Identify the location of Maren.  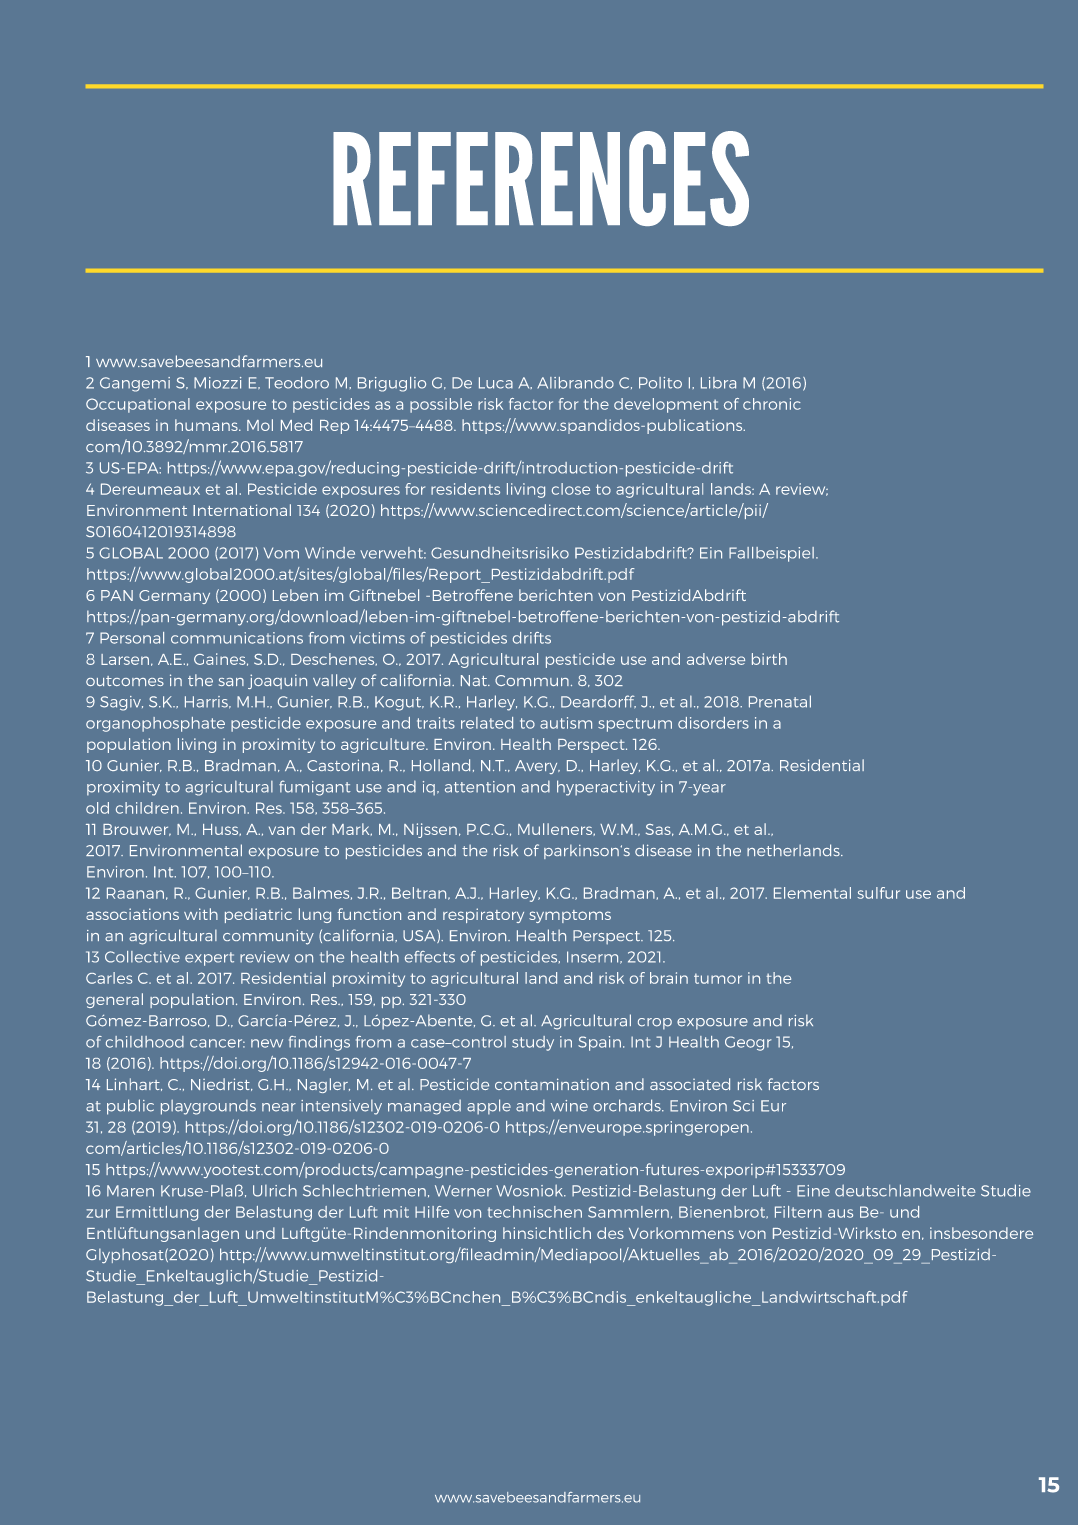
(130, 1191).
